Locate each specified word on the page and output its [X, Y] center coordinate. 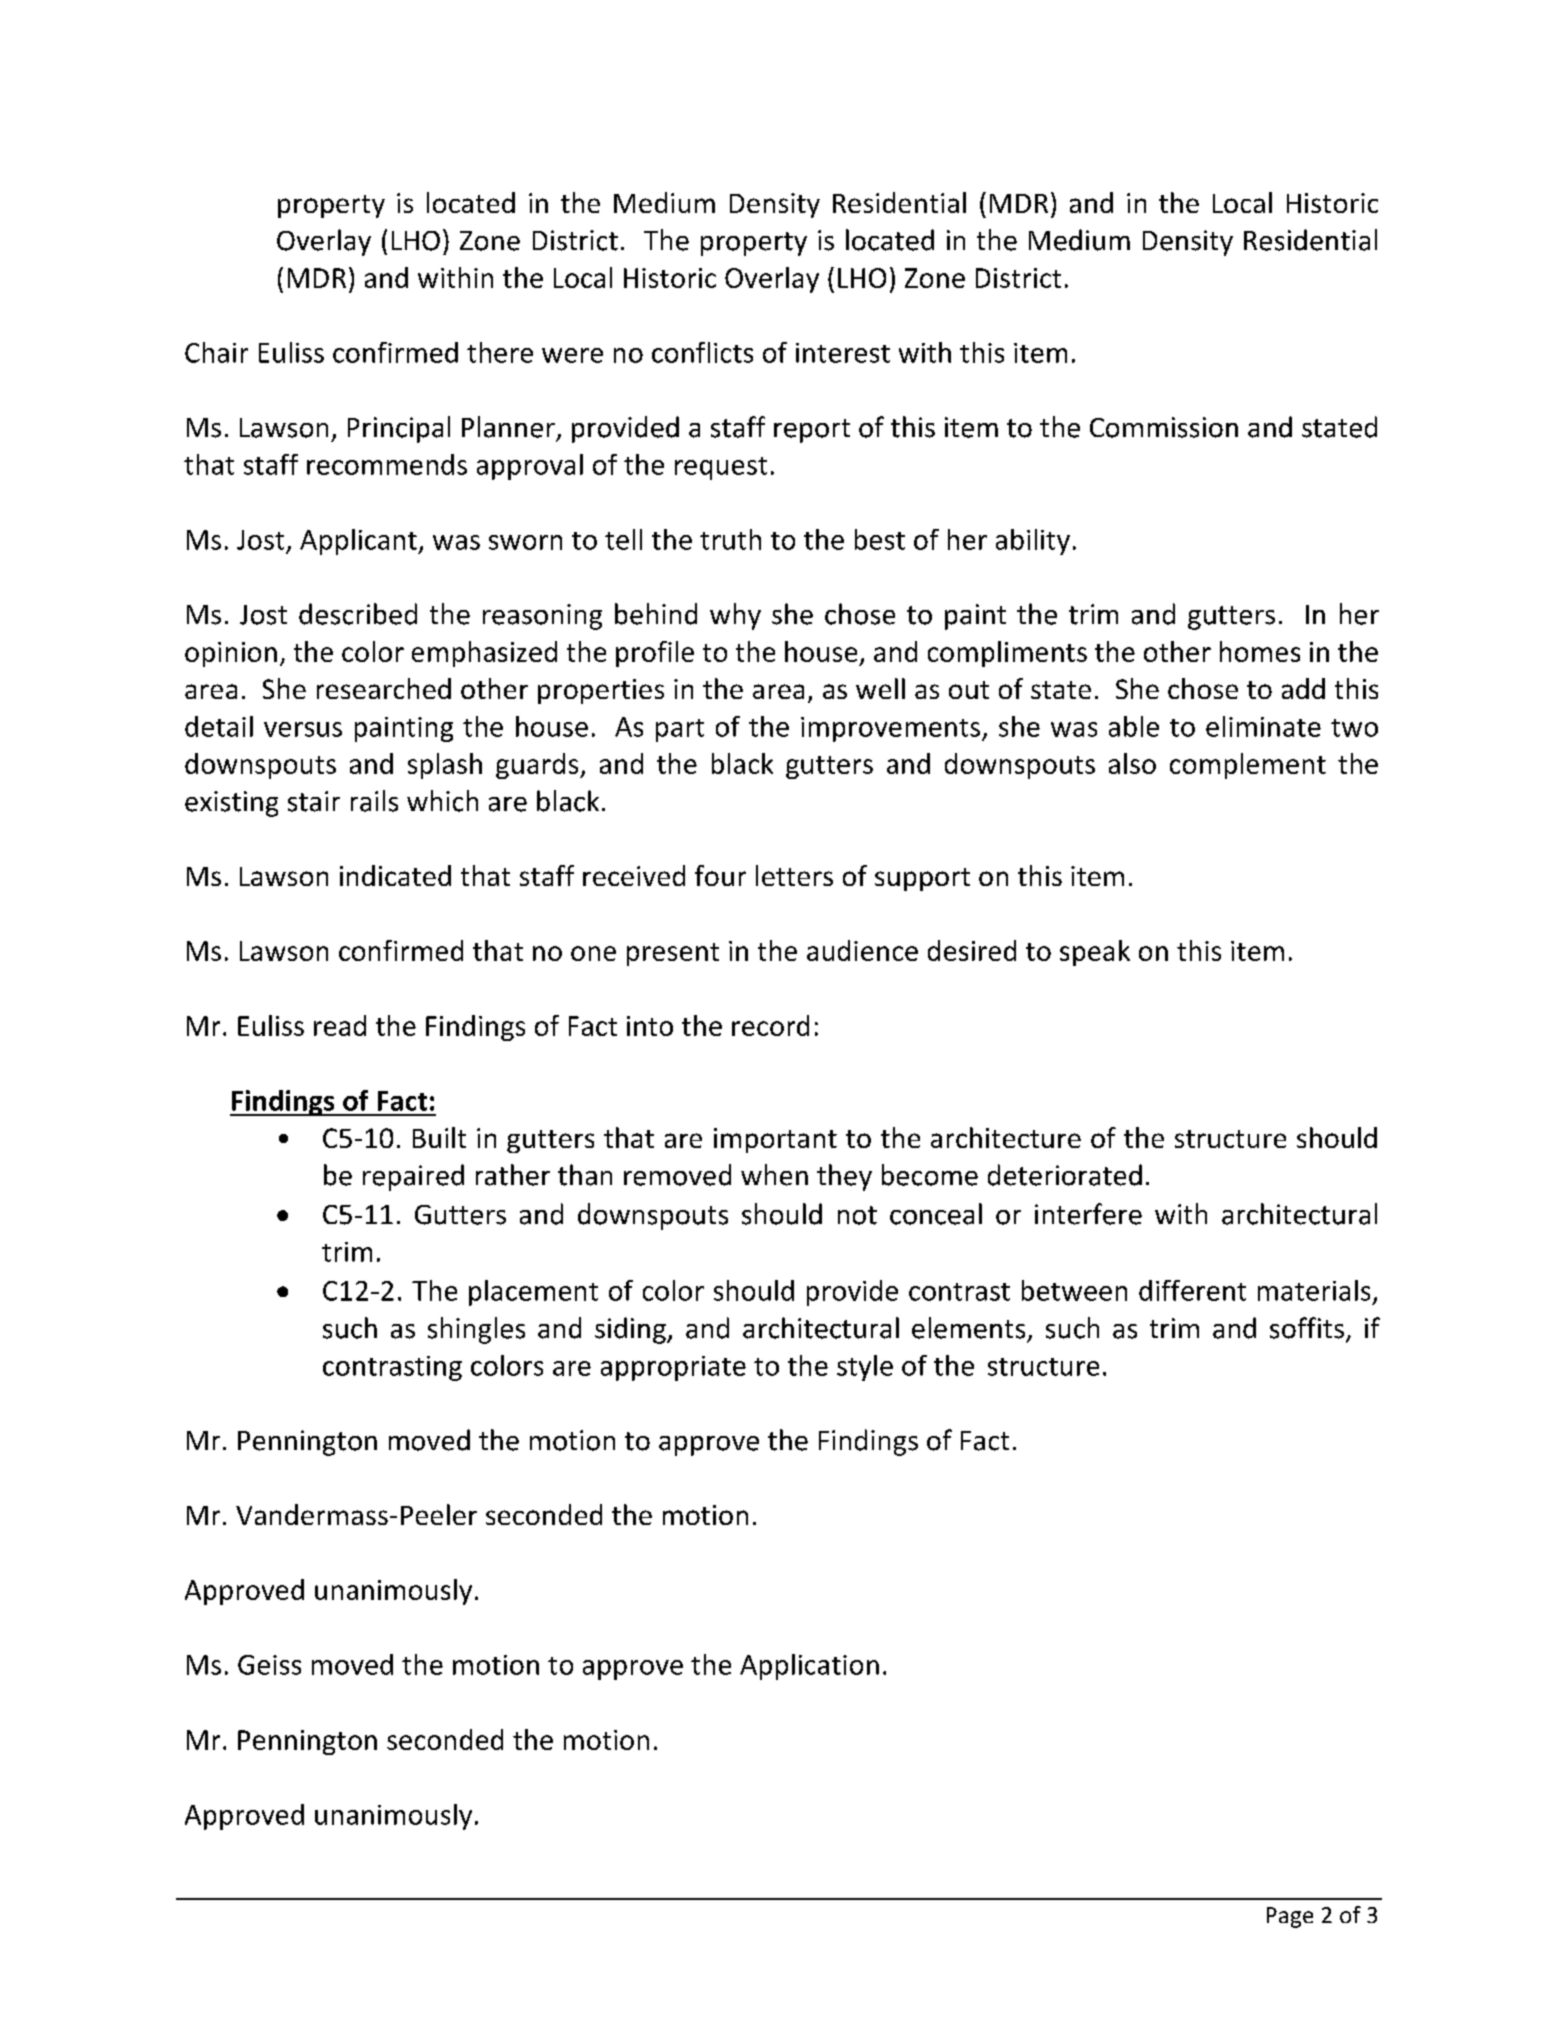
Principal [399, 429]
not [857, 1215]
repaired [413, 1177]
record [770, 1025]
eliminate [1263, 726]
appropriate [673, 1368]
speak [1095, 953]
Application [809, 1667]
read [340, 1025]
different [1192, 1290]
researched [384, 688]
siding [631, 1330]
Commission [1164, 427]
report [812, 431]
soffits [1307, 1328]
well [880, 688]
